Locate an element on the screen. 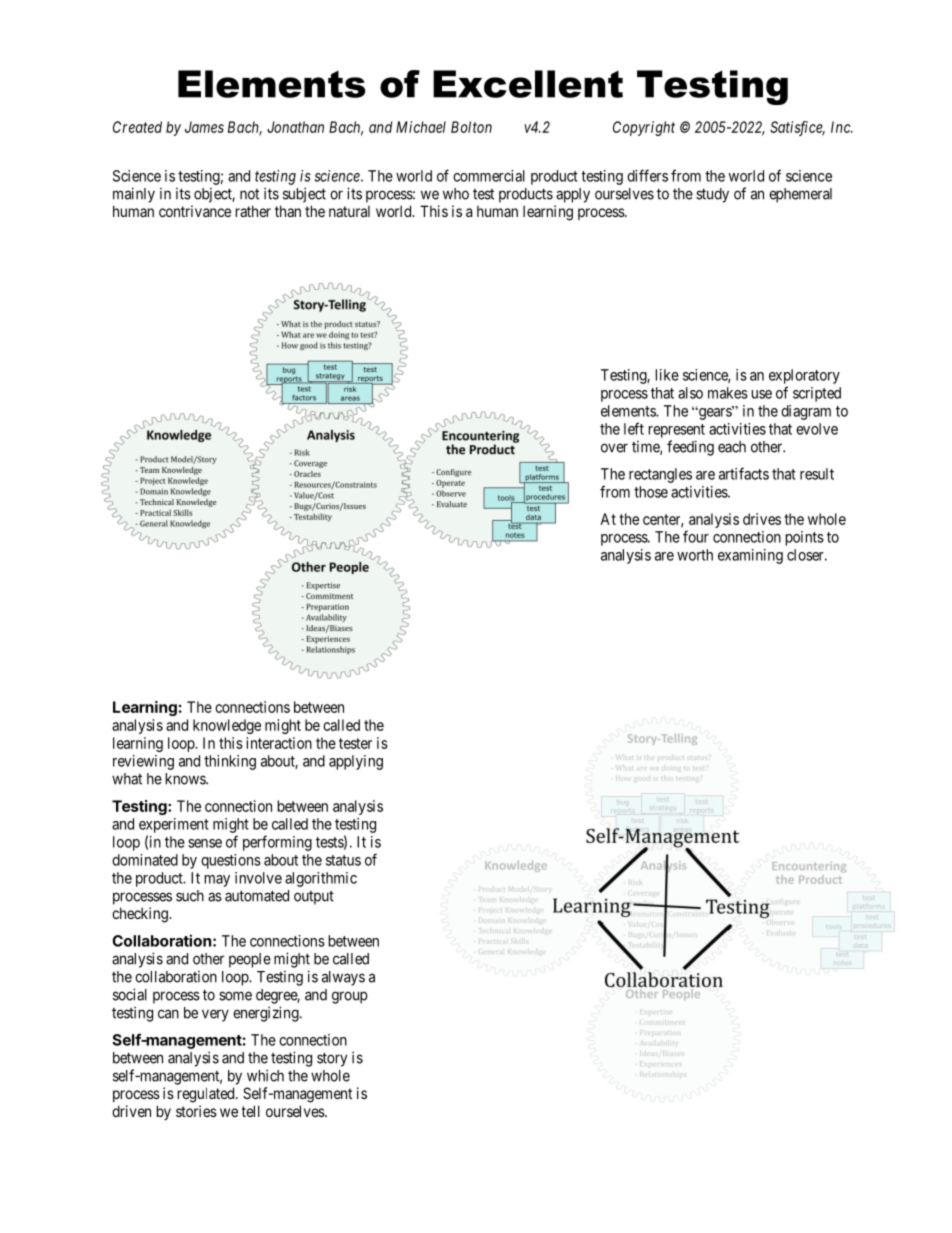 This screenshot has width=952, height=1233. knowledge is located at coordinates (227, 726).
